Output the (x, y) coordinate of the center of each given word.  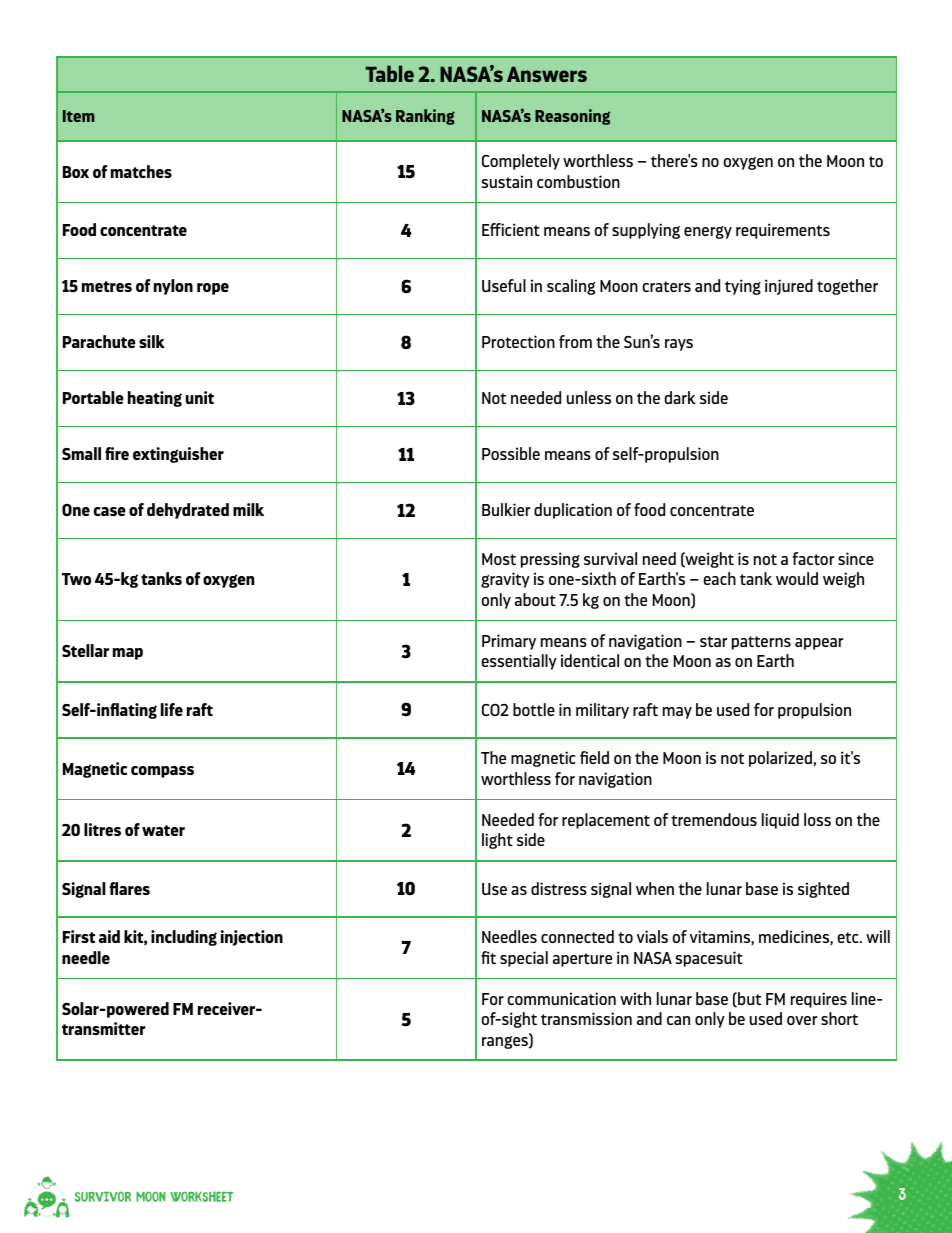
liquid (780, 821)
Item (78, 116)
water (163, 830)
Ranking (425, 117)
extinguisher (178, 455)
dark (680, 397)
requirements (783, 231)
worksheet (201, 1196)
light (497, 841)
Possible (511, 453)
